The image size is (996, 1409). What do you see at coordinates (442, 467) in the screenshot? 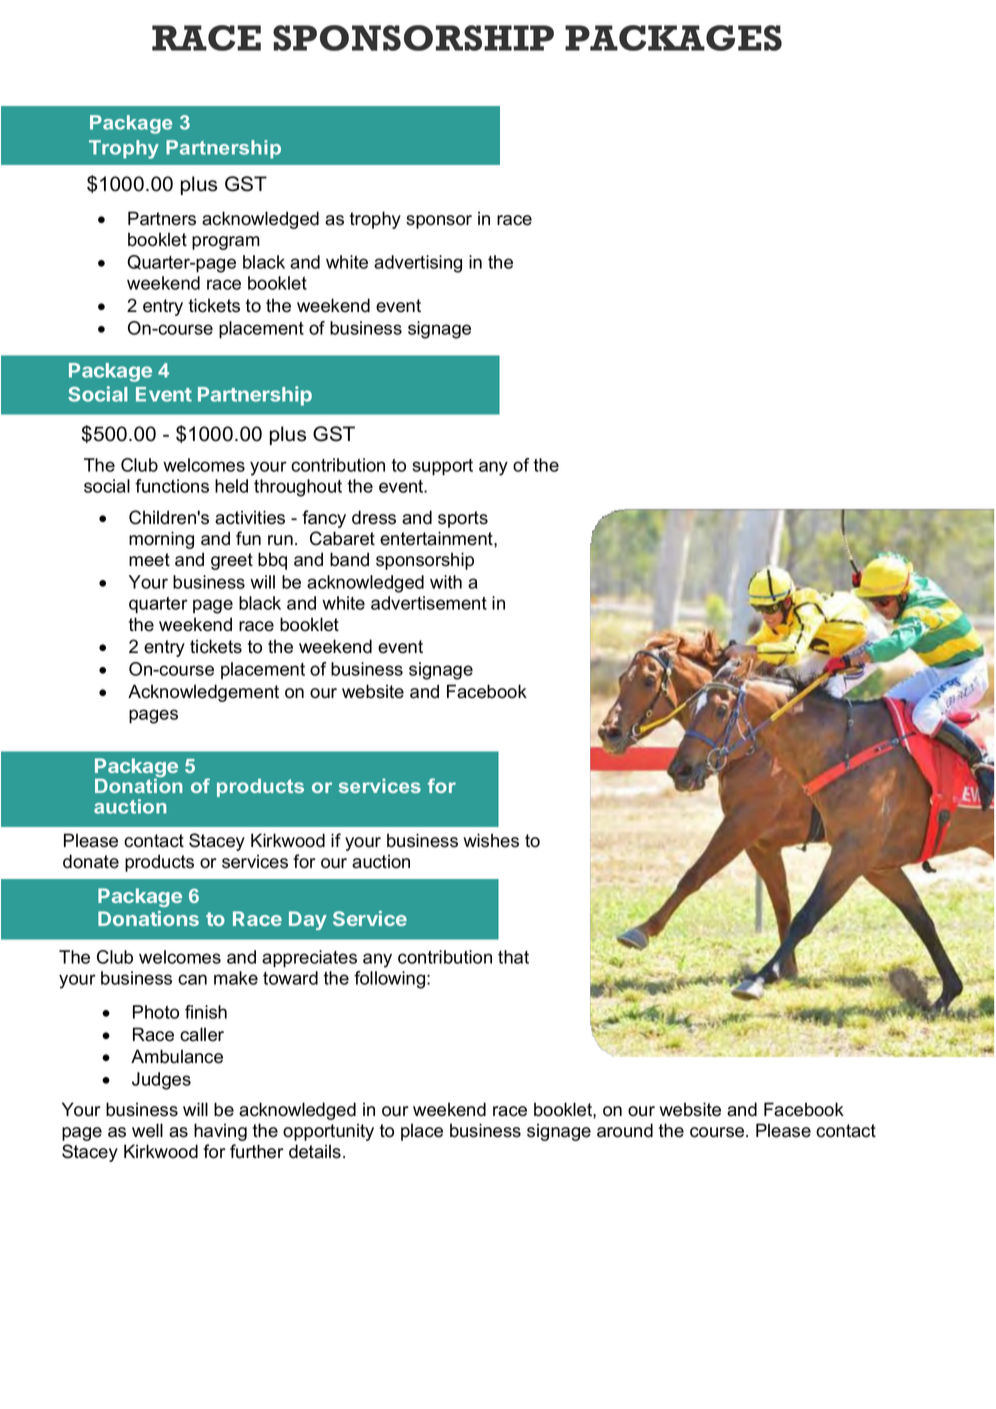
I see `support` at bounding box center [442, 467].
